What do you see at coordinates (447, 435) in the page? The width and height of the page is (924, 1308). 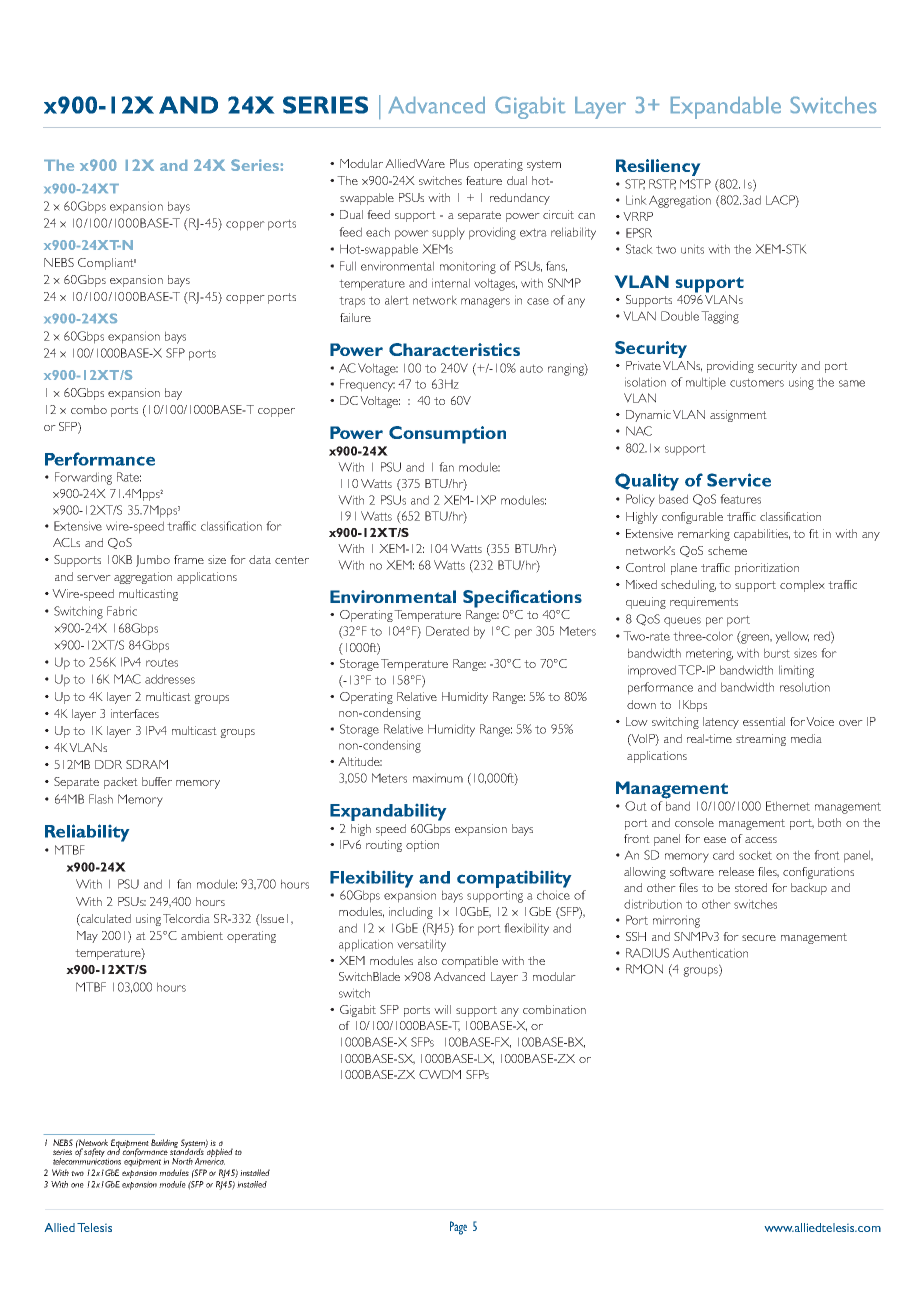 I see `Consumption` at bounding box center [447, 435].
